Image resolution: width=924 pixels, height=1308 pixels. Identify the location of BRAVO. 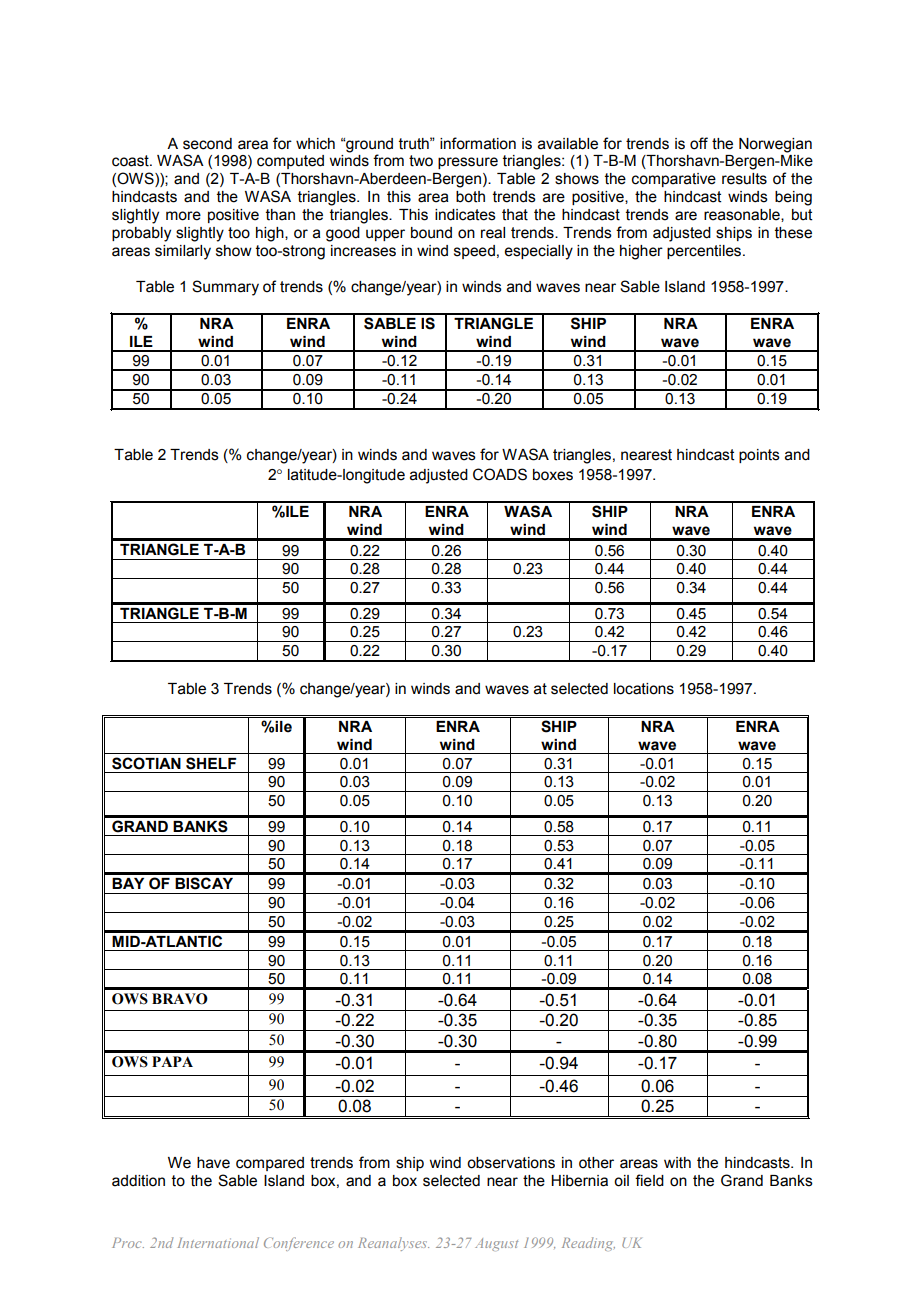
(180, 999).
